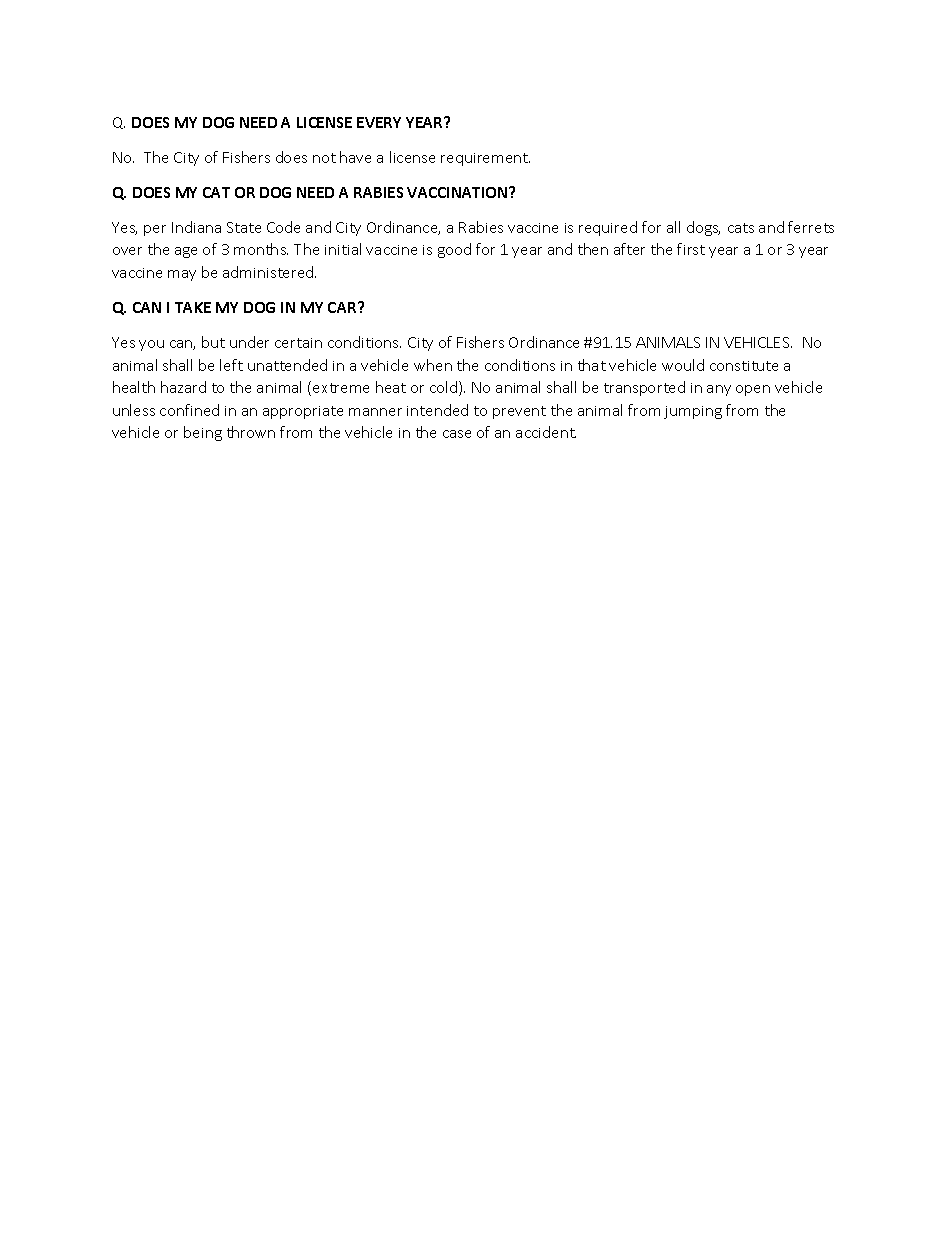  Describe the element at coordinates (691, 249) in the page. I see `first` at that location.
